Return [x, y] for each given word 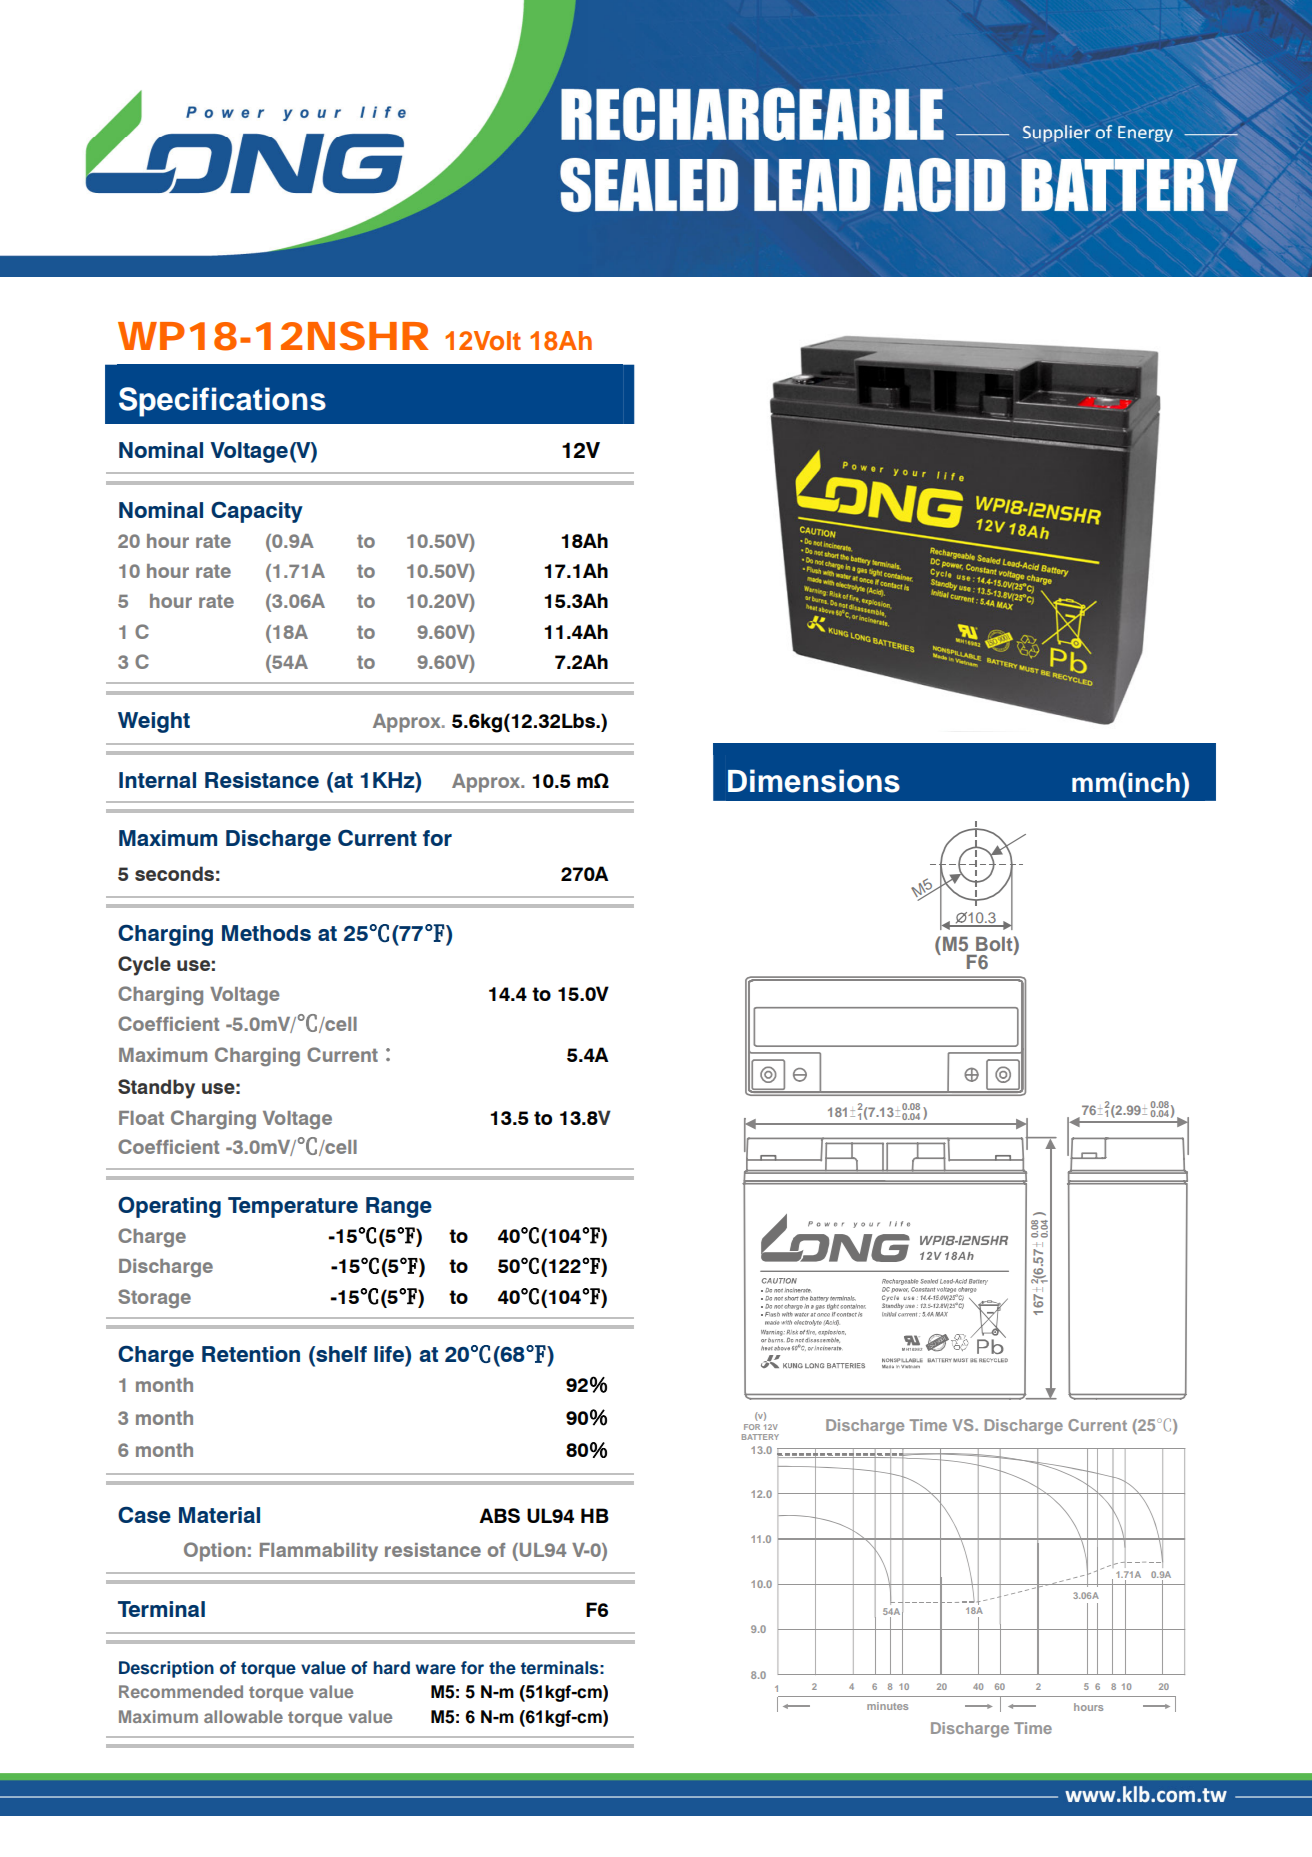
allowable [243, 1716]
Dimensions [814, 781]
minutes [887, 1706]
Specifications [222, 402]
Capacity [257, 512]
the [502, 1667]
